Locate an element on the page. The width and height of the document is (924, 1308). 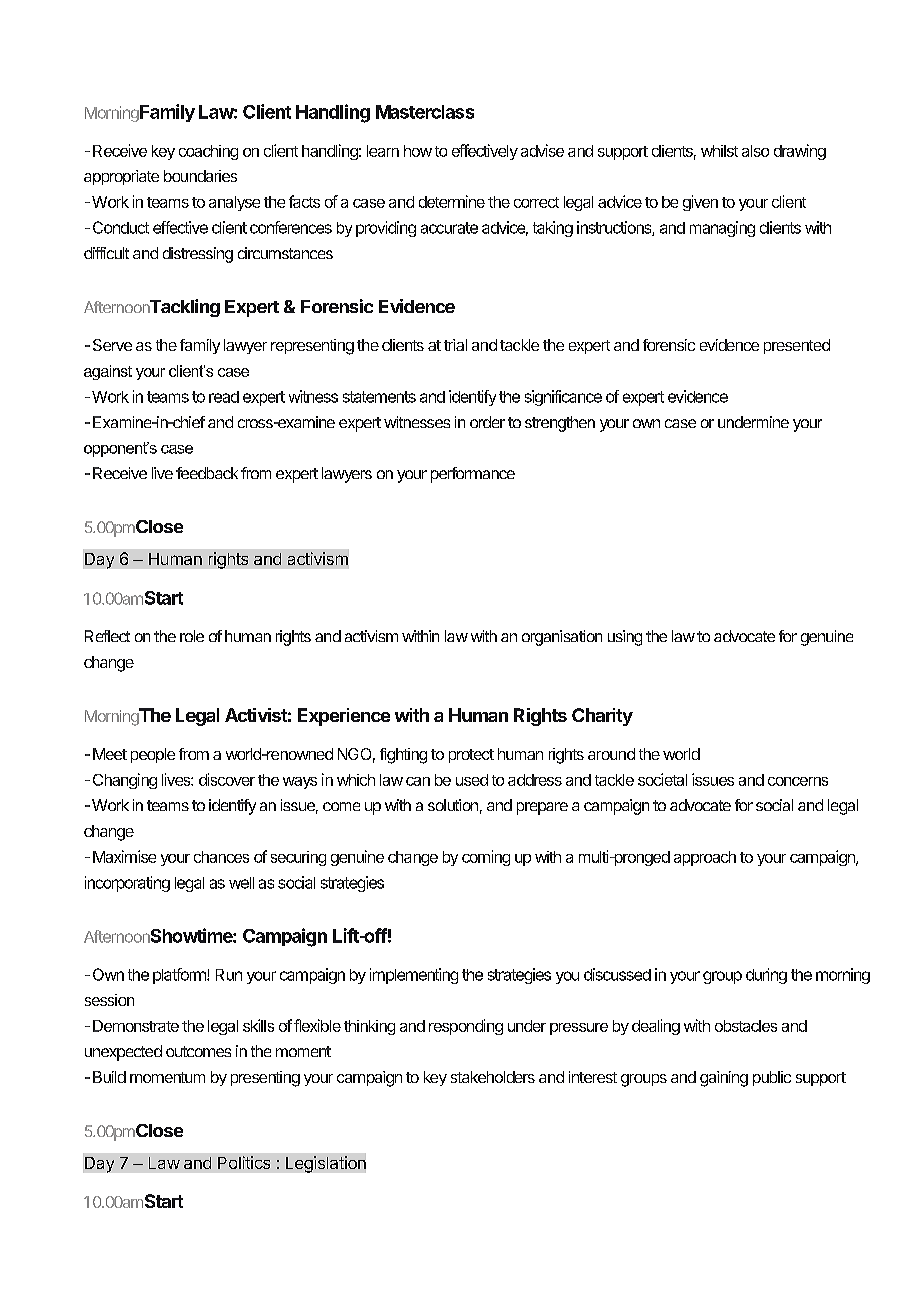
order is located at coordinates (487, 422).
